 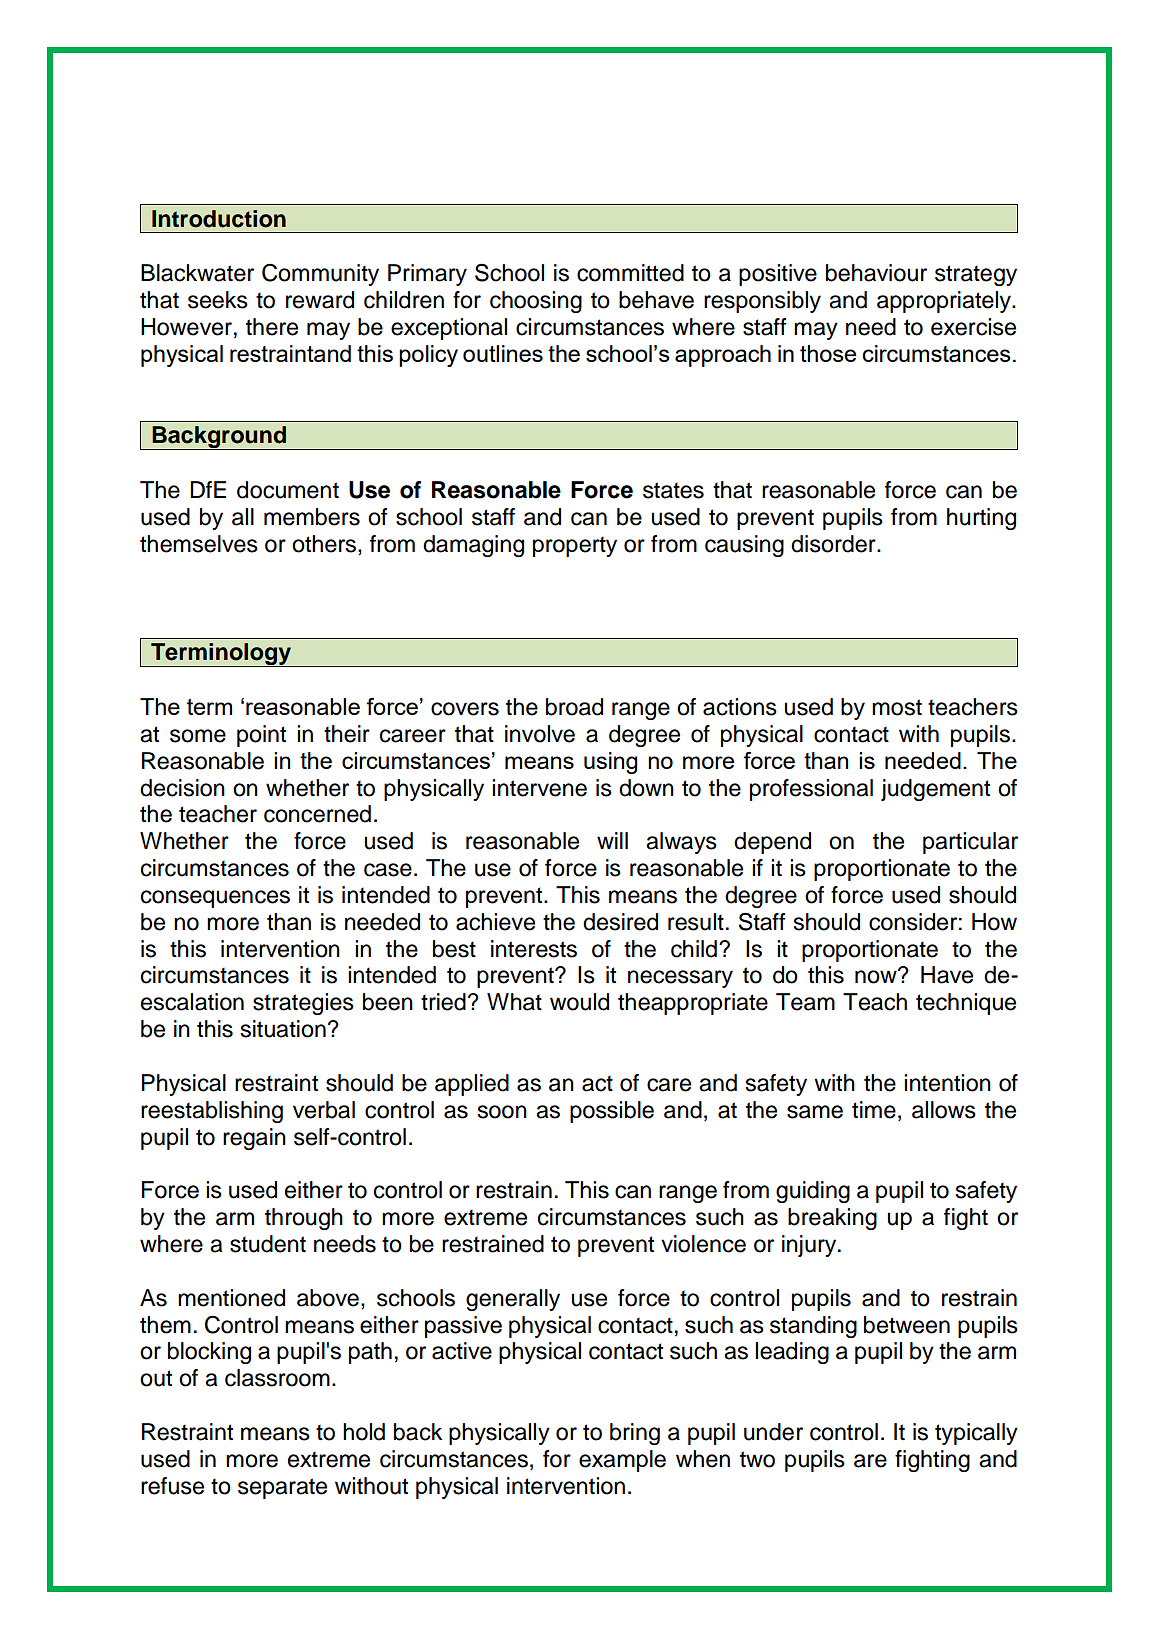 I want to click on separate, so click(x=282, y=1488).
